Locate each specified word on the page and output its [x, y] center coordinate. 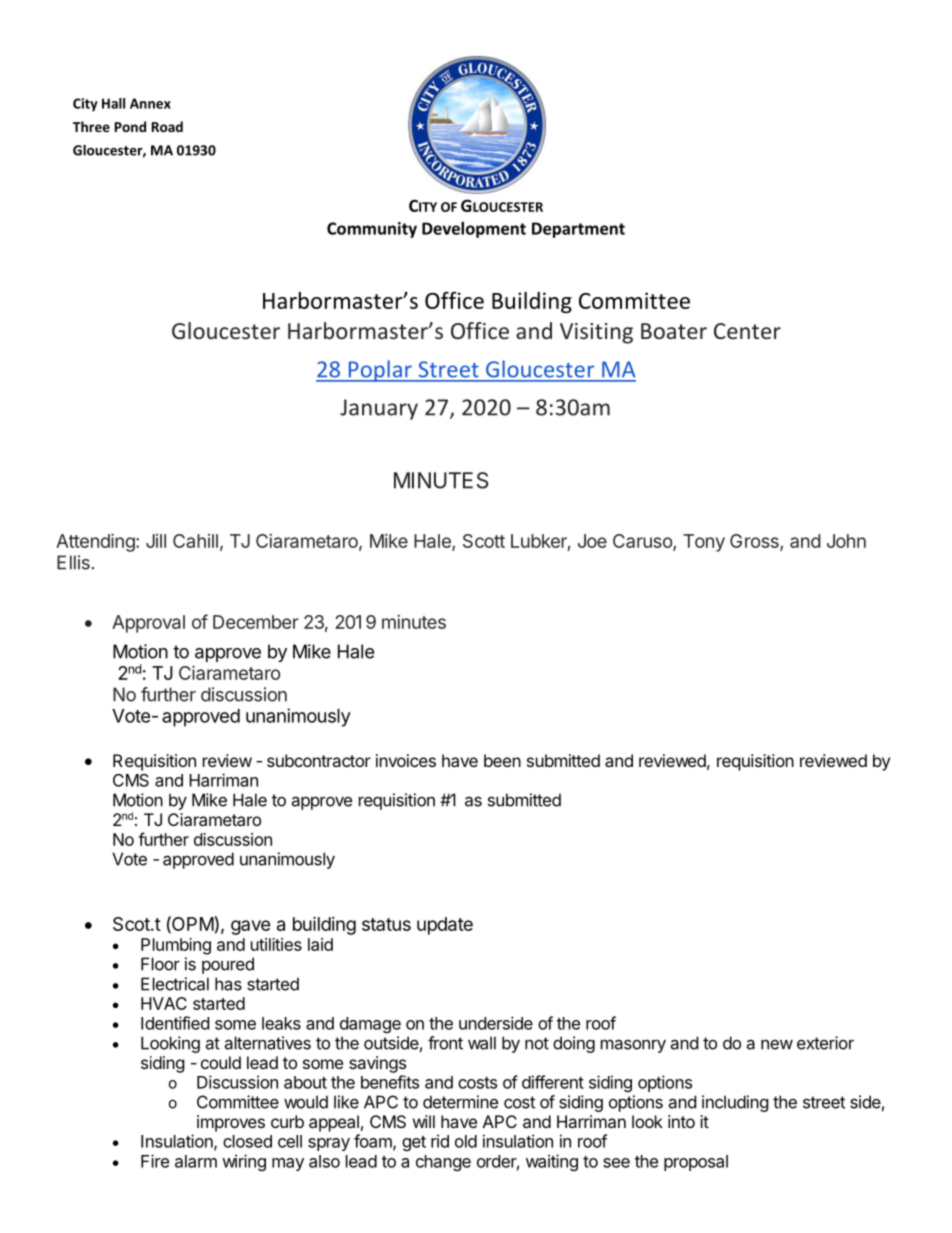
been [502, 760]
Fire [155, 1161]
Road [167, 126]
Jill [156, 541]
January [379, 409]
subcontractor [319, 760]
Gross [755, 542]
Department [578, 230]
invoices [406, 760]
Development [474, 230]
